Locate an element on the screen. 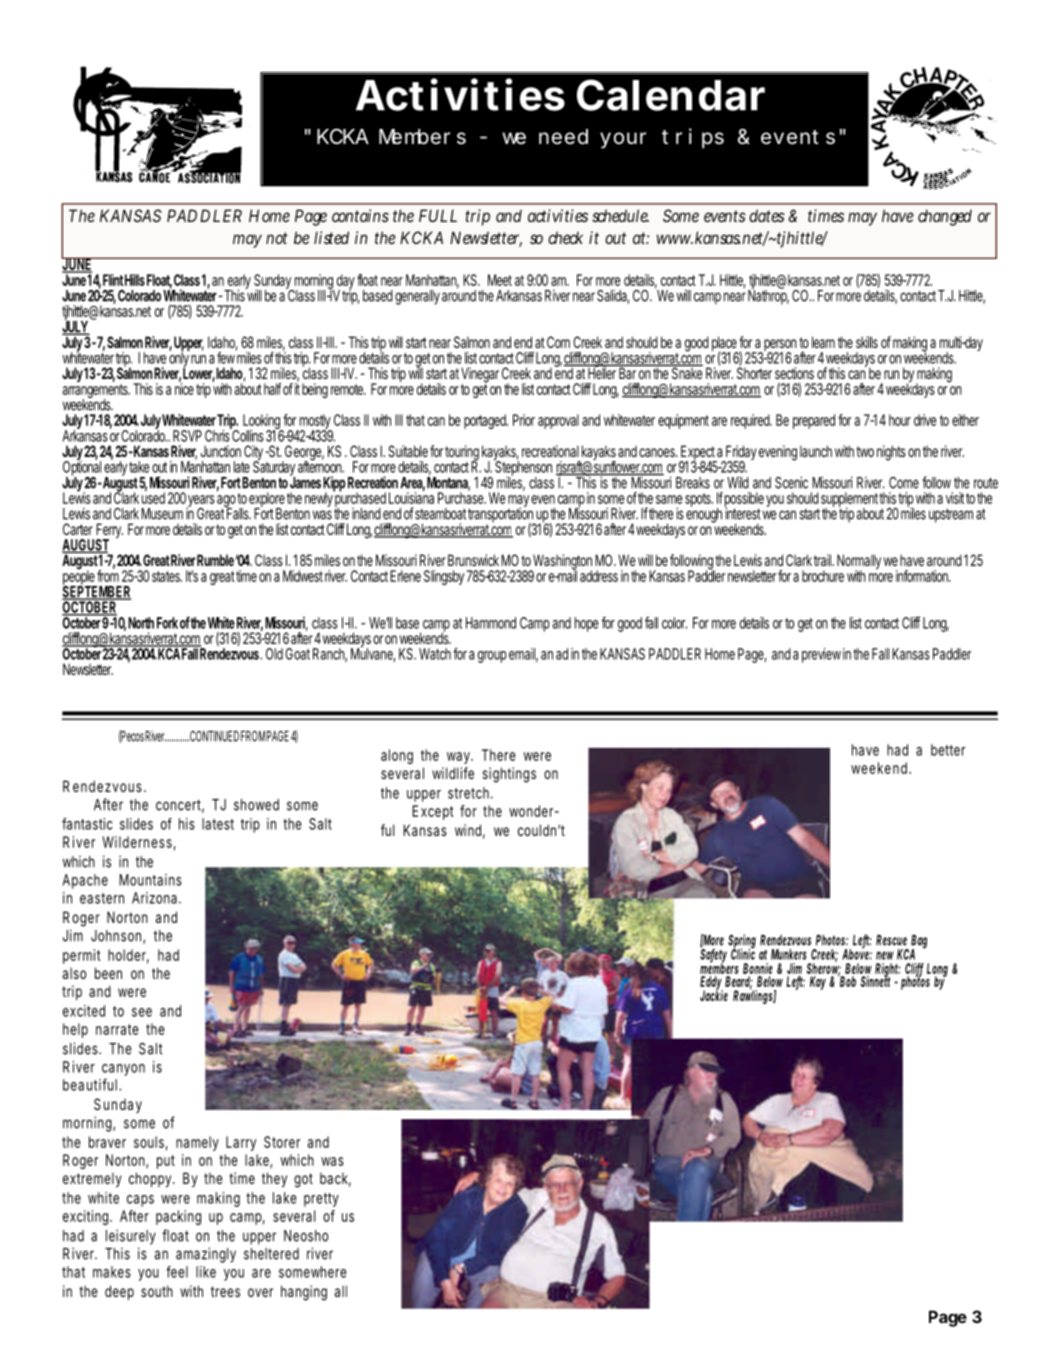 The image size is (1060, 1371). pretty is located at coordinates (321, 1200).
